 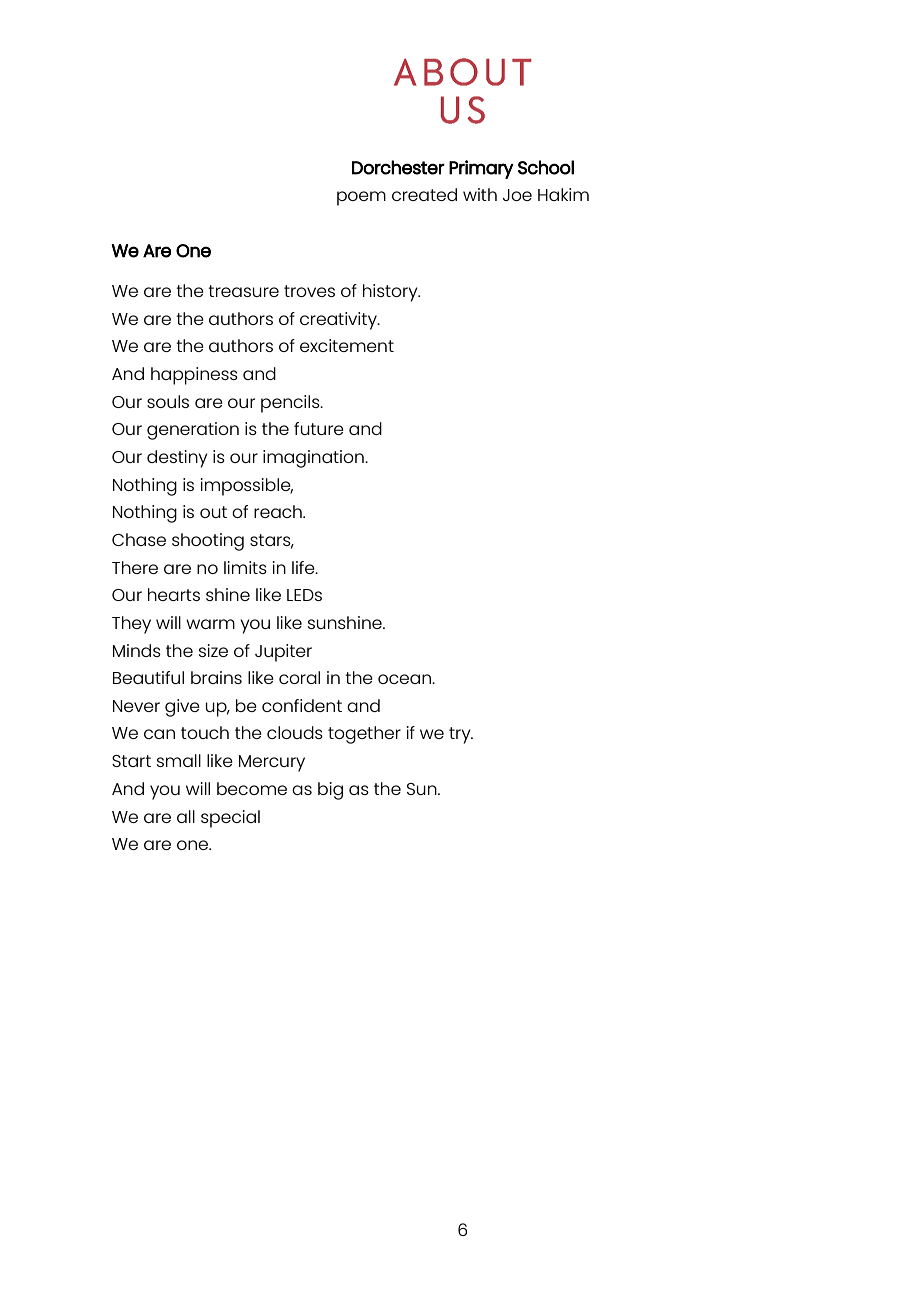 I want to click on happiness, so click(x=194, y=376).
